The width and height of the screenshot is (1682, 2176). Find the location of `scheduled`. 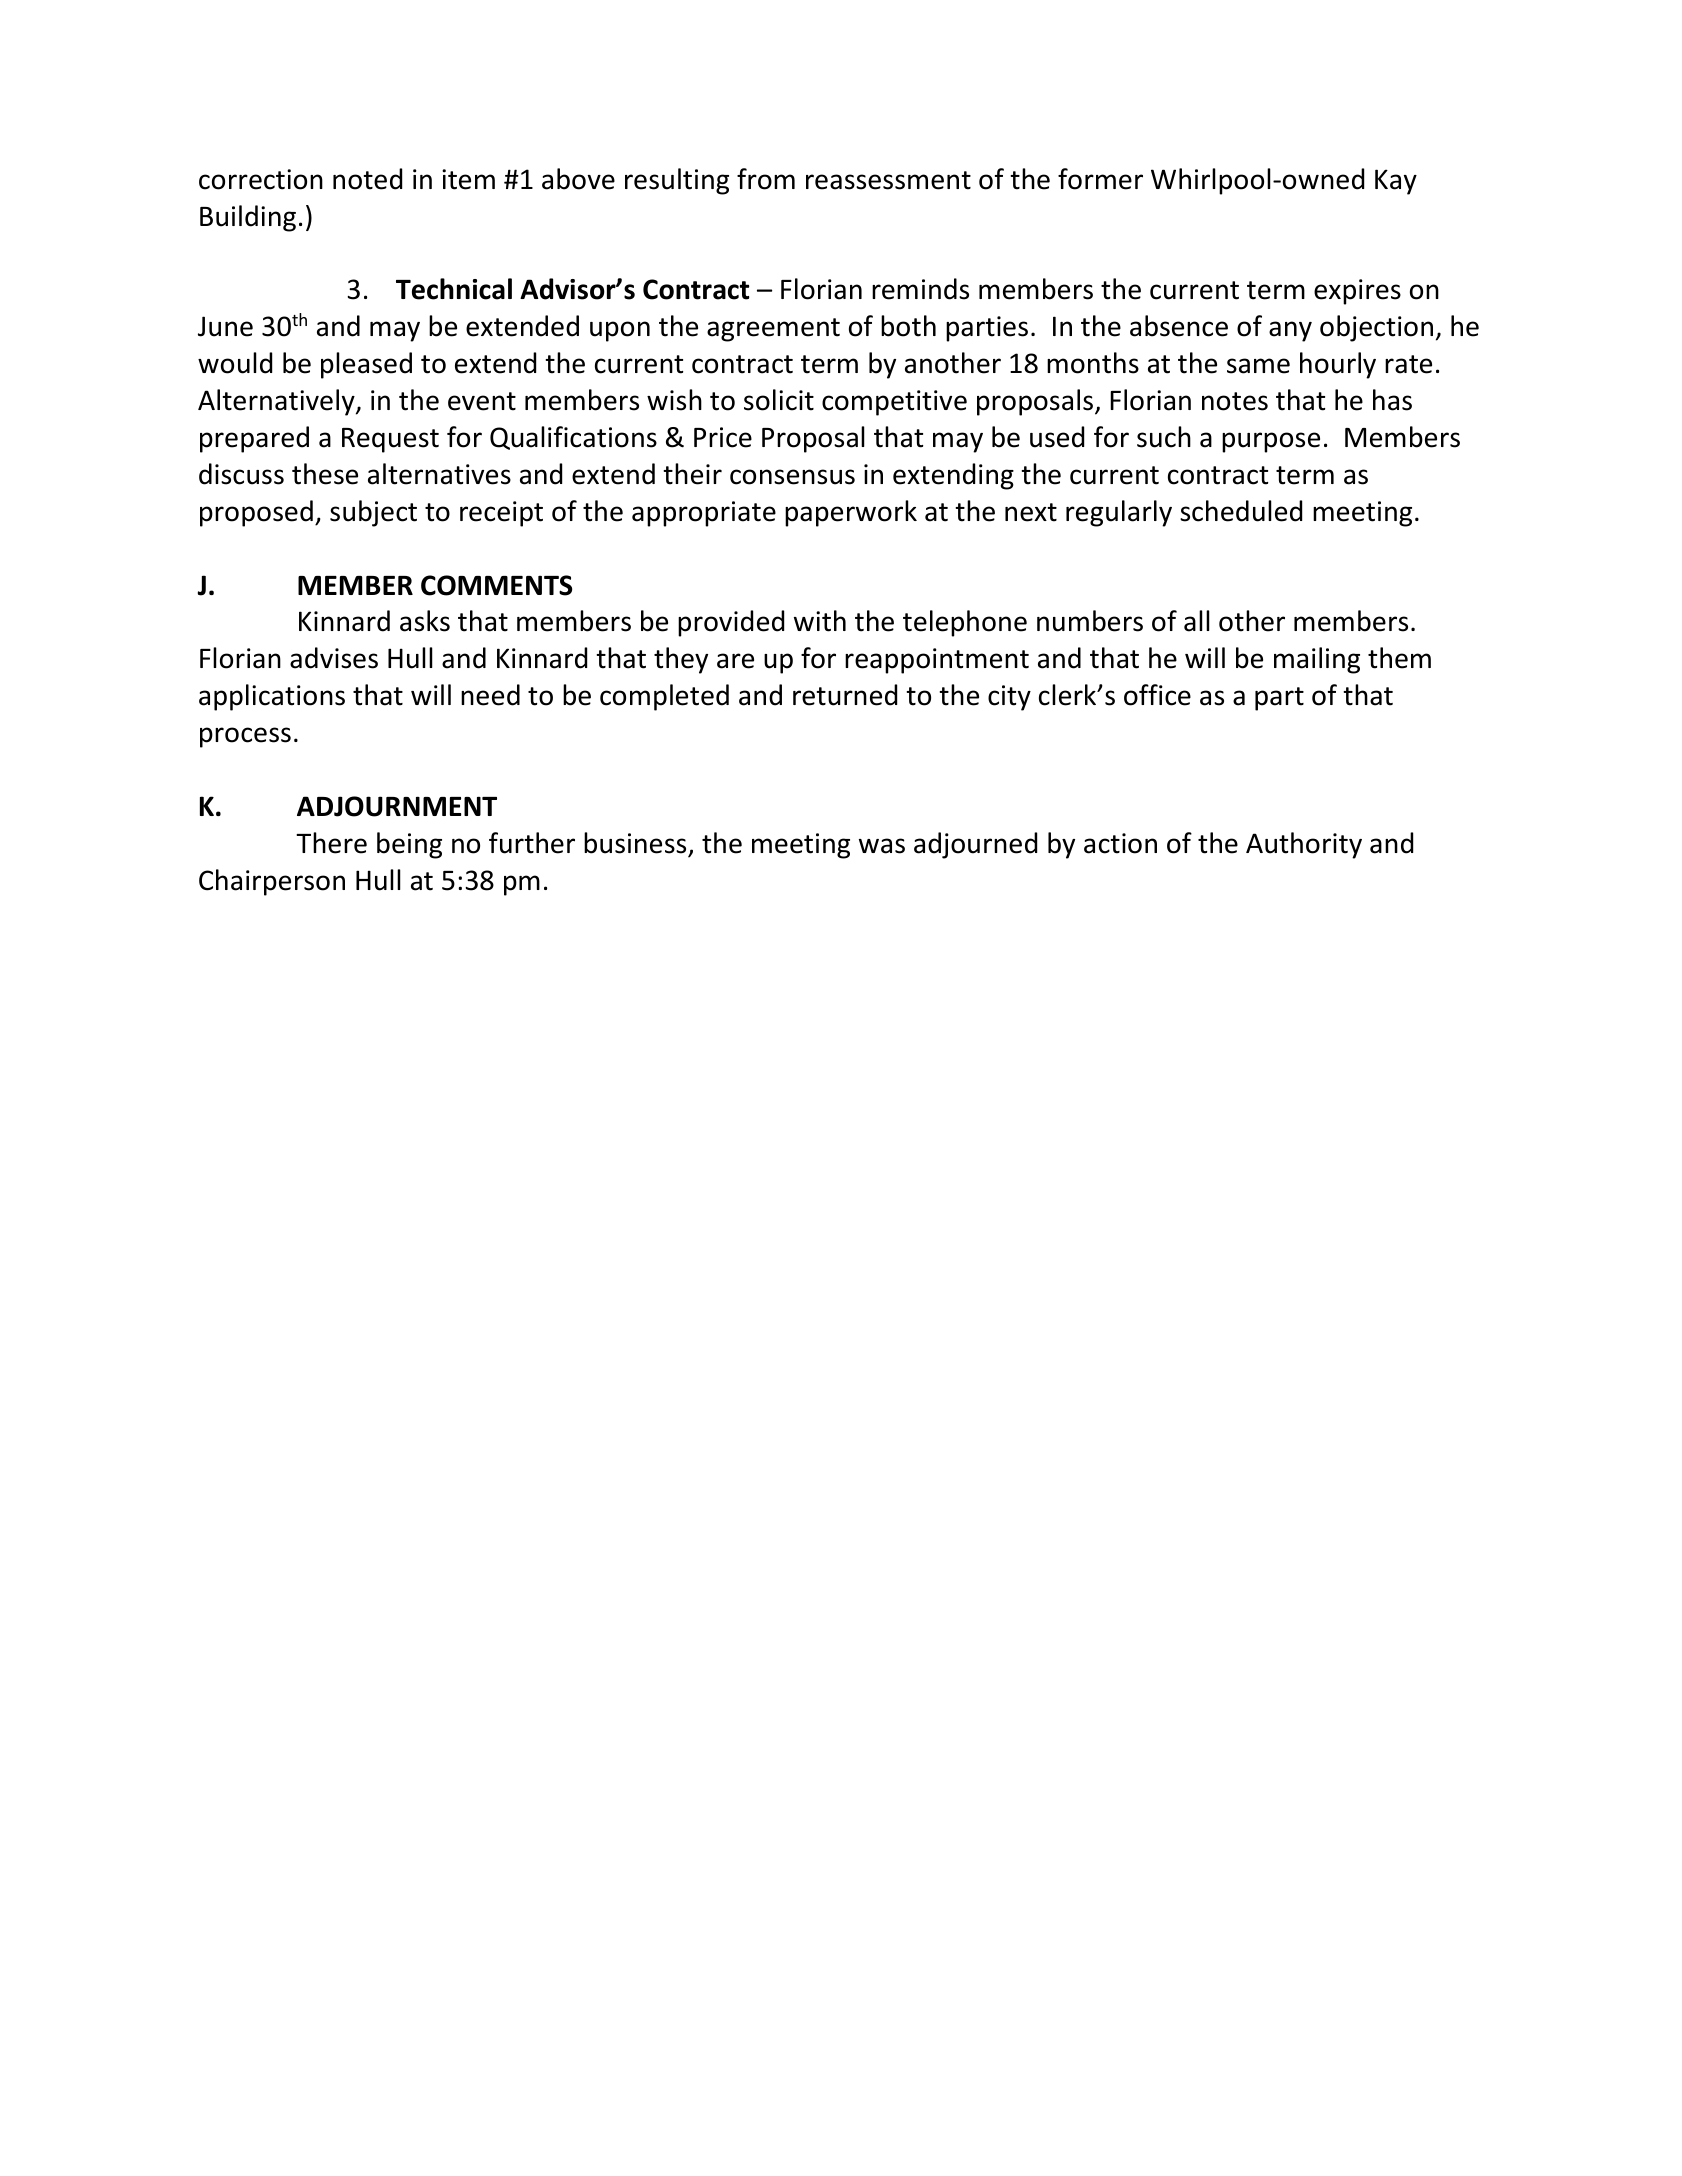

scheduled is located at coordinates (1241, 511).
